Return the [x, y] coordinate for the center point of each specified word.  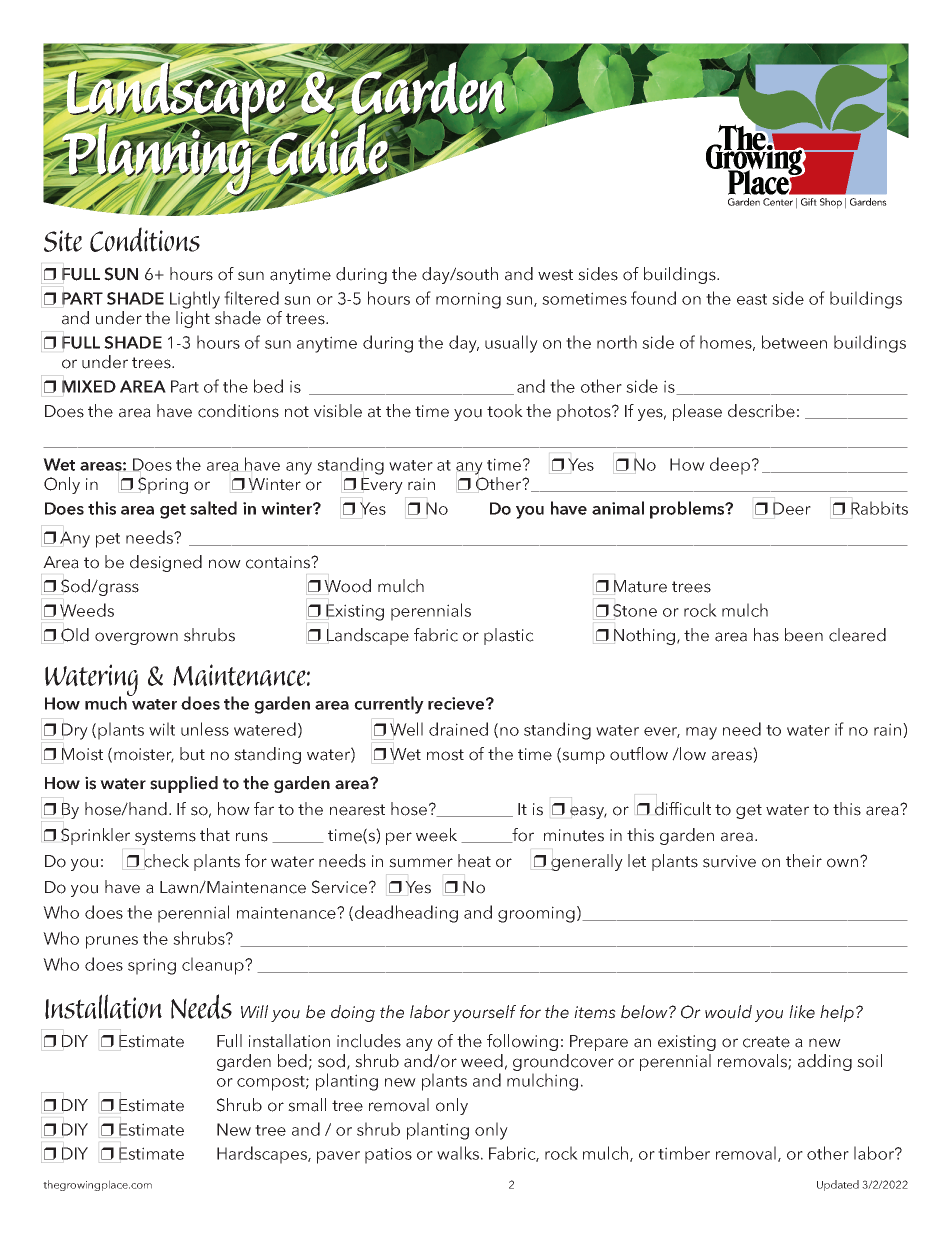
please [697, 412]
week [436, 835]
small [307, 1105]
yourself [484, 1013]
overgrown [136, 638]
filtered [251, 298]
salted [213, 508]
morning [468, 300]
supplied [184, 784]
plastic [509, 636]
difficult [683, 809]
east [752, 299]
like [802, 1012]
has [766, 635]
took [505, 411]
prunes [112, 942]
